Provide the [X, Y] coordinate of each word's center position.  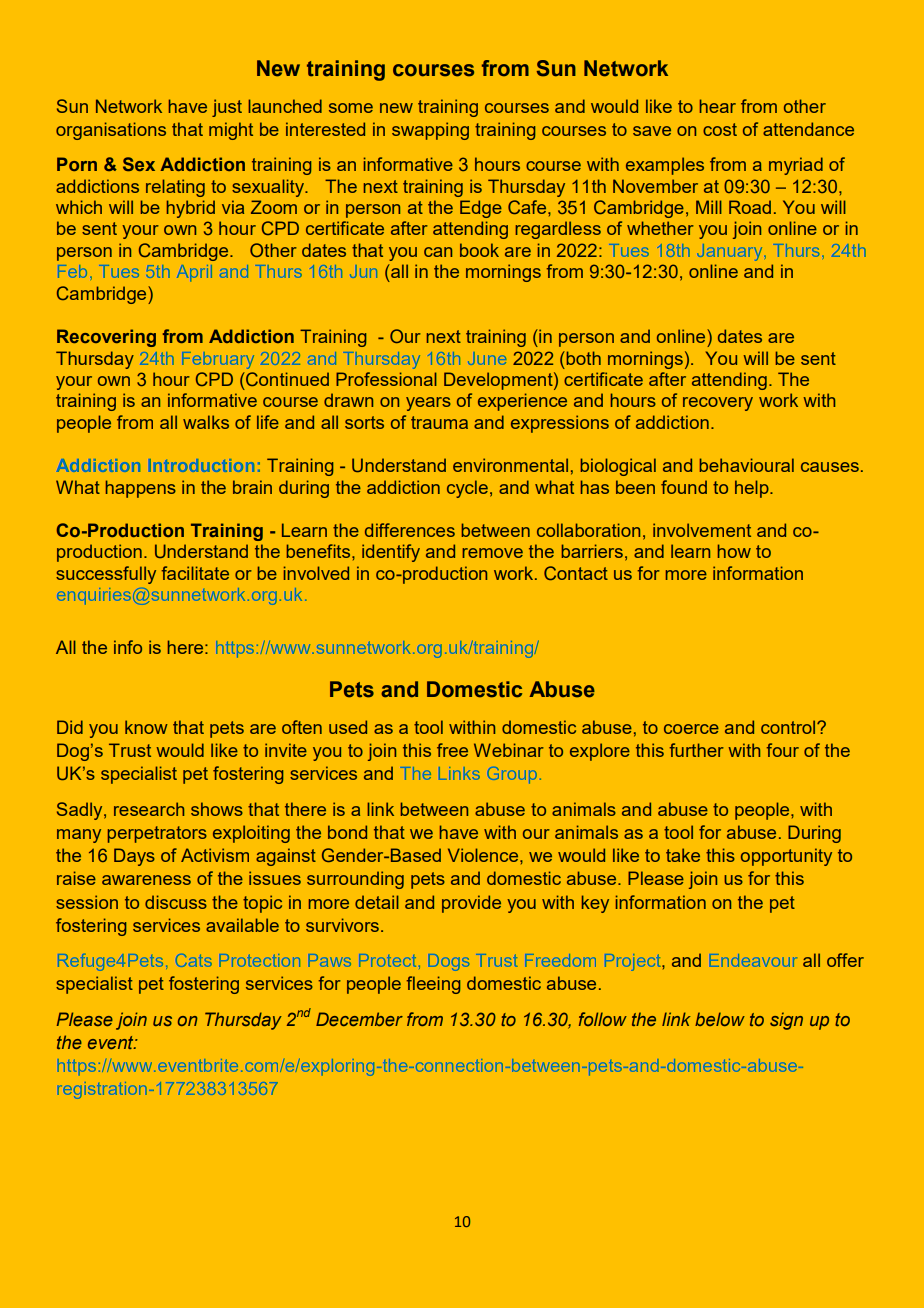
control [789, 727]
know [146, 727]
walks [206, 422]
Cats [194, 960]
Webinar [509, 750]
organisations [111, 131]
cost [720, 129]
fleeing [434, 985]
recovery [718, 404]
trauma [439, 422]
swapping [430, 131]
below [720, 1019]
